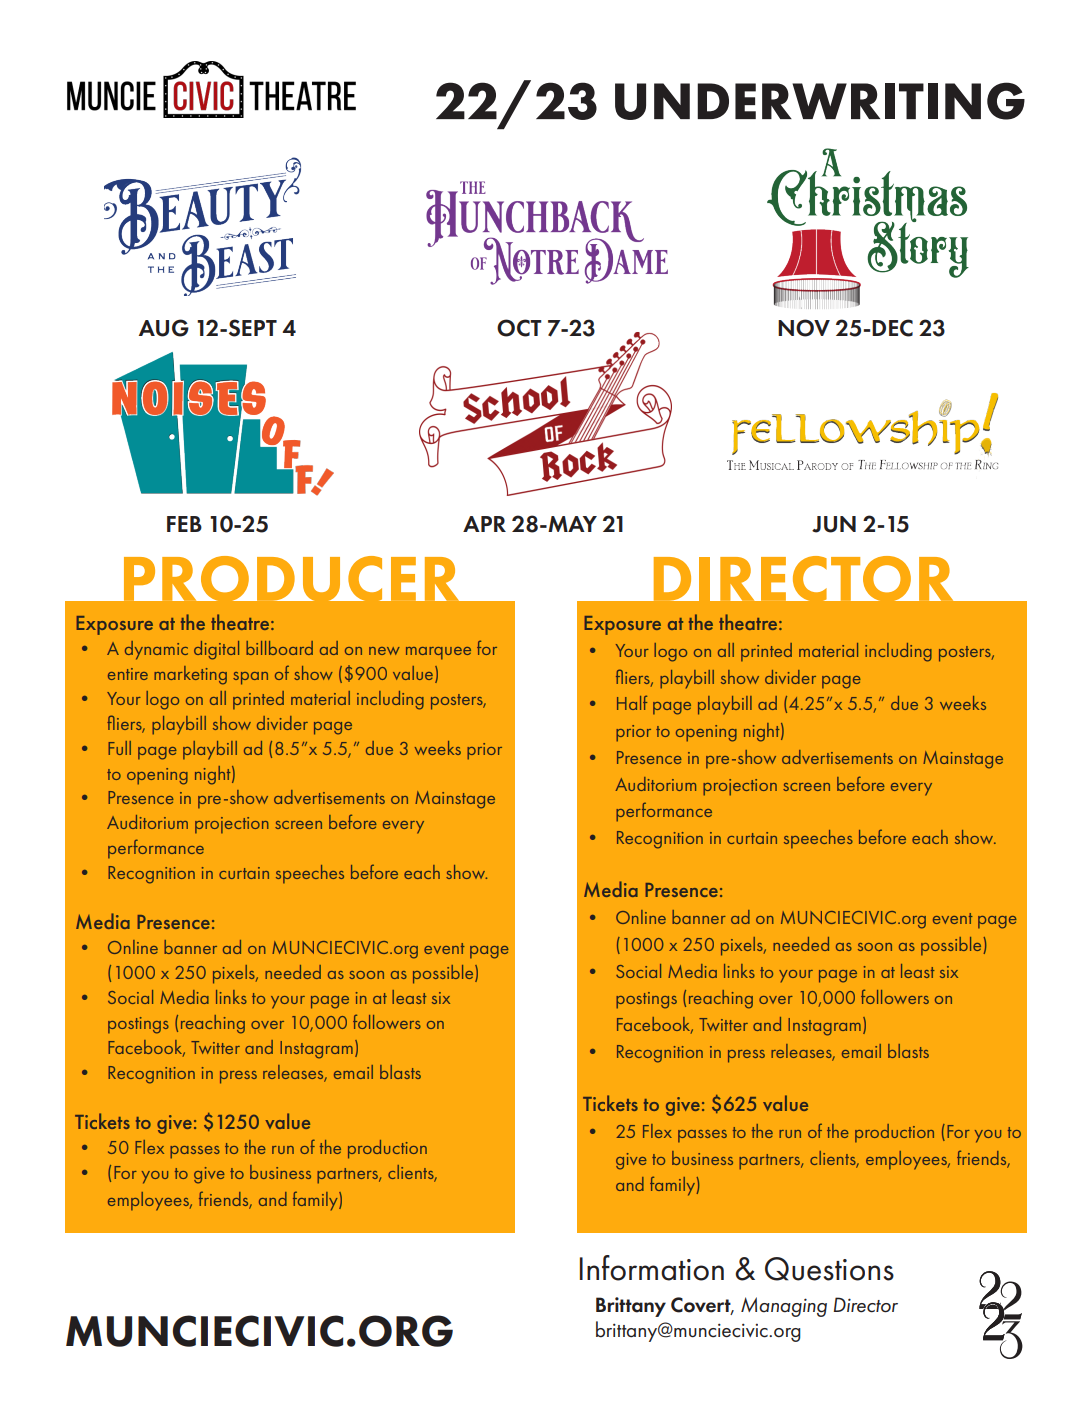  I want to click on Half, so click(632, 702).
